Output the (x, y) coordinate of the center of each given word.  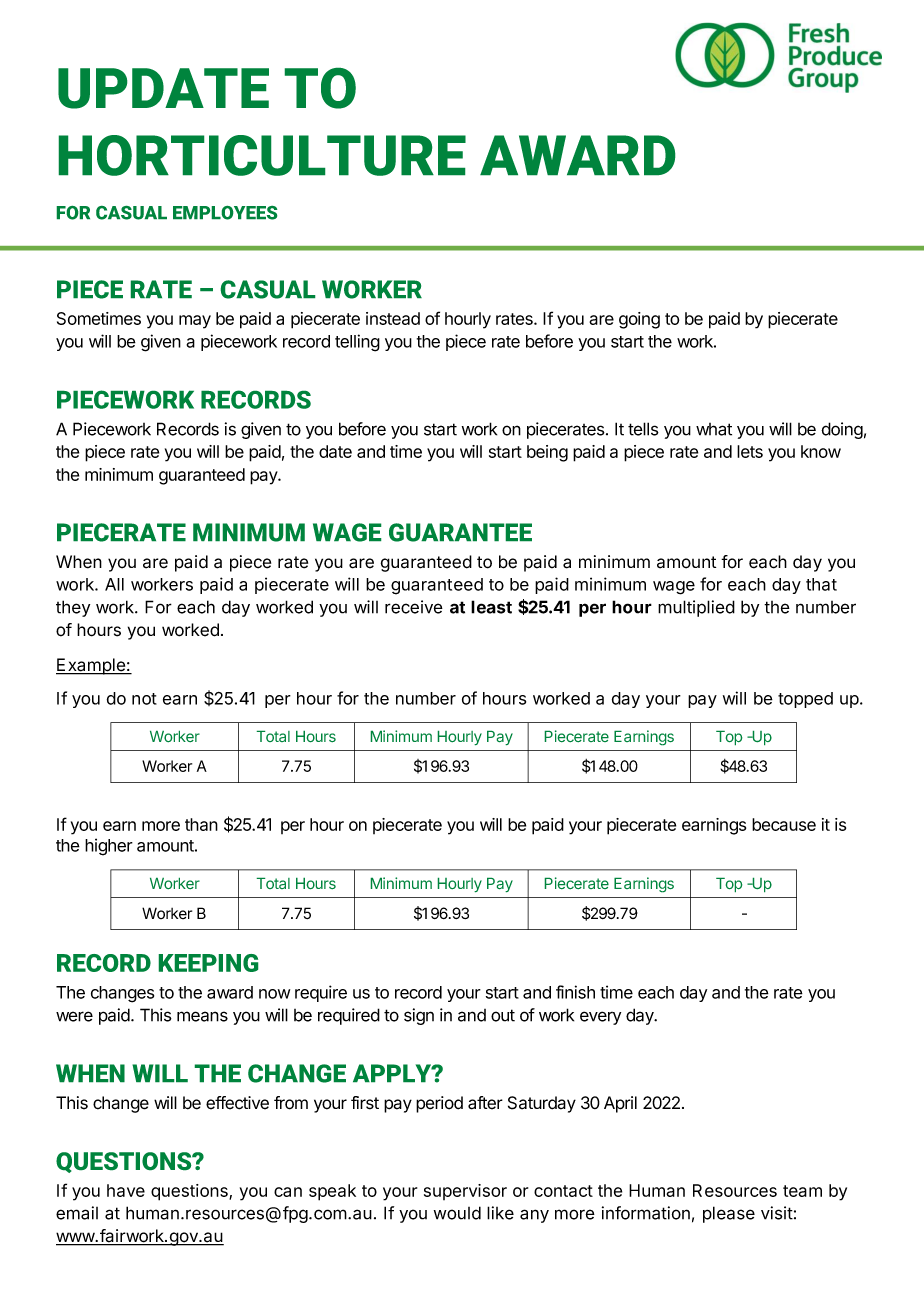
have (126, 1190)
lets (750, 451)
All (114, 584)
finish (575, 992)
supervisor (465, 1192)
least (491, 607)
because (784, 824)
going (639, 320)
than (201, 824)
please (729, 1214)
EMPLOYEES (225, 213)
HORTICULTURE (262, 155)
